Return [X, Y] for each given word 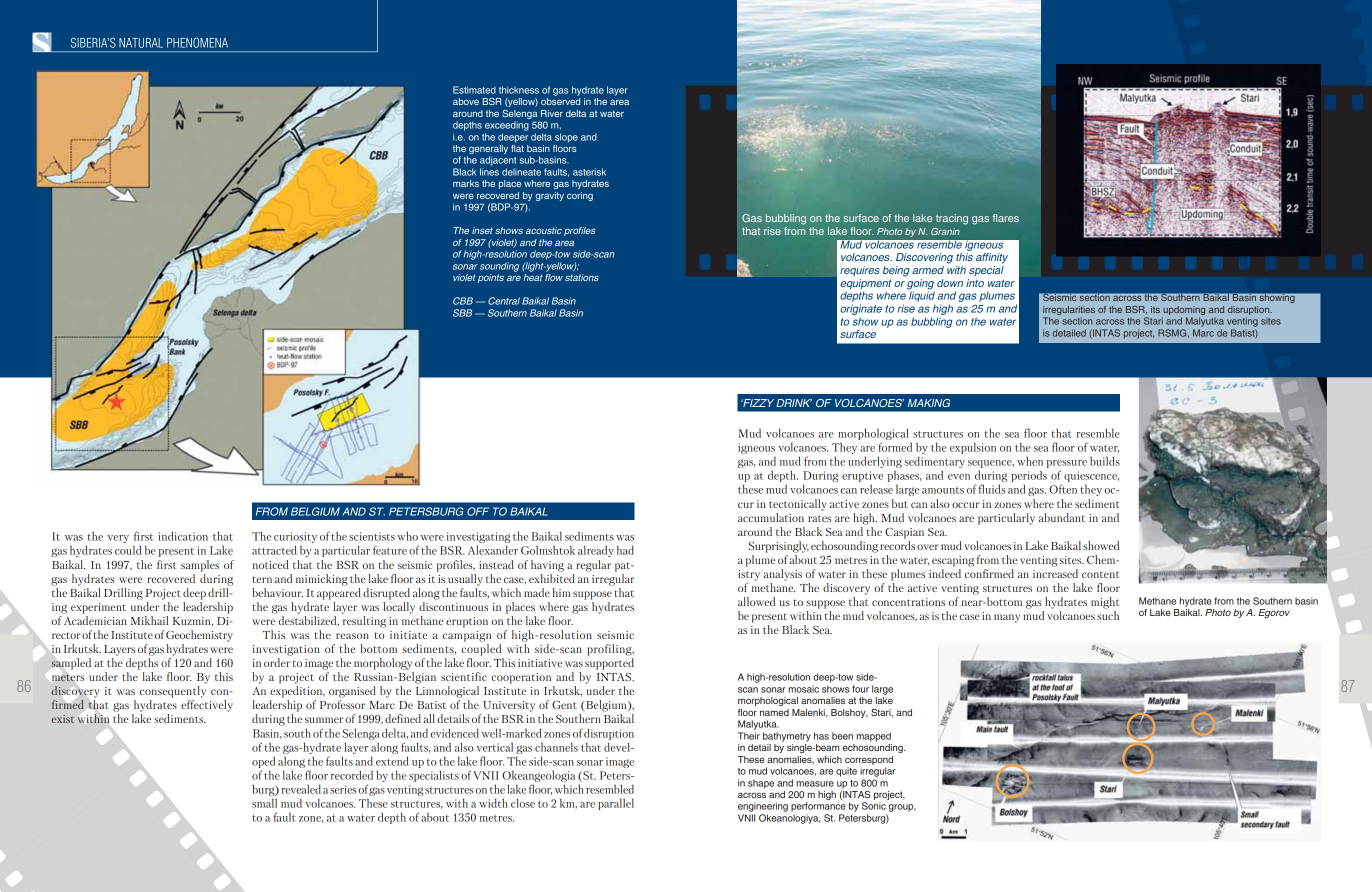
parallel [616, 804]
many [1007, 618]
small [264, 803]
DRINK [794, 403]
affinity [992, 258]
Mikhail [149, 620]
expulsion [973, 448]
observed [560, 101]
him [561, 592]
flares [1006, 218]
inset [482, 230]
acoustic [544, 230]
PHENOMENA [197, 42]
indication [183, 536]
